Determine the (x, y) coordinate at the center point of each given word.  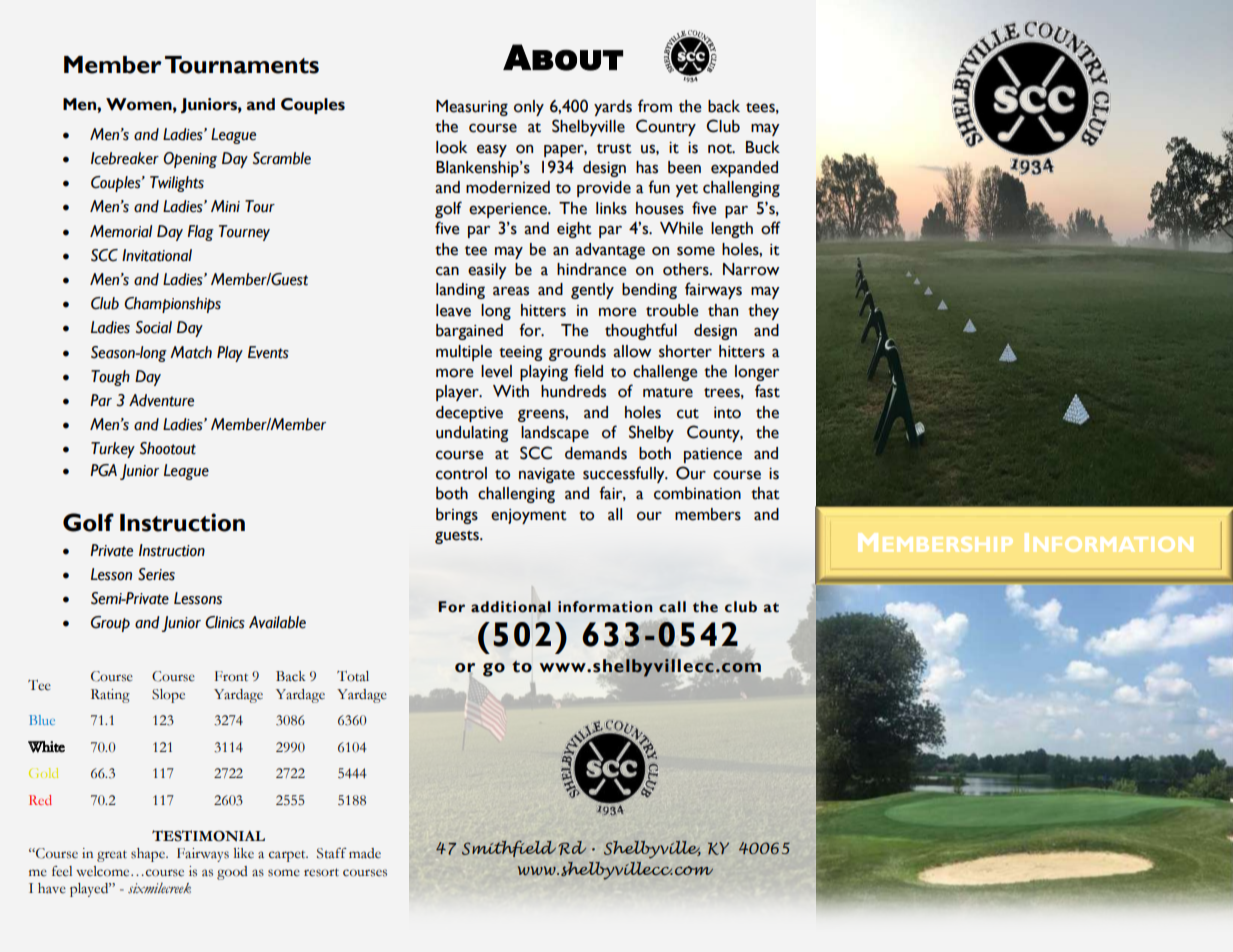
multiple (464, 353)
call (672, 607)
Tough (110, 378)
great (112, 856)
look (451, 147)
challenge (665, 373)
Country (666, 127)
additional (511, 607)
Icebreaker (125, 158)
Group (110, 624)
